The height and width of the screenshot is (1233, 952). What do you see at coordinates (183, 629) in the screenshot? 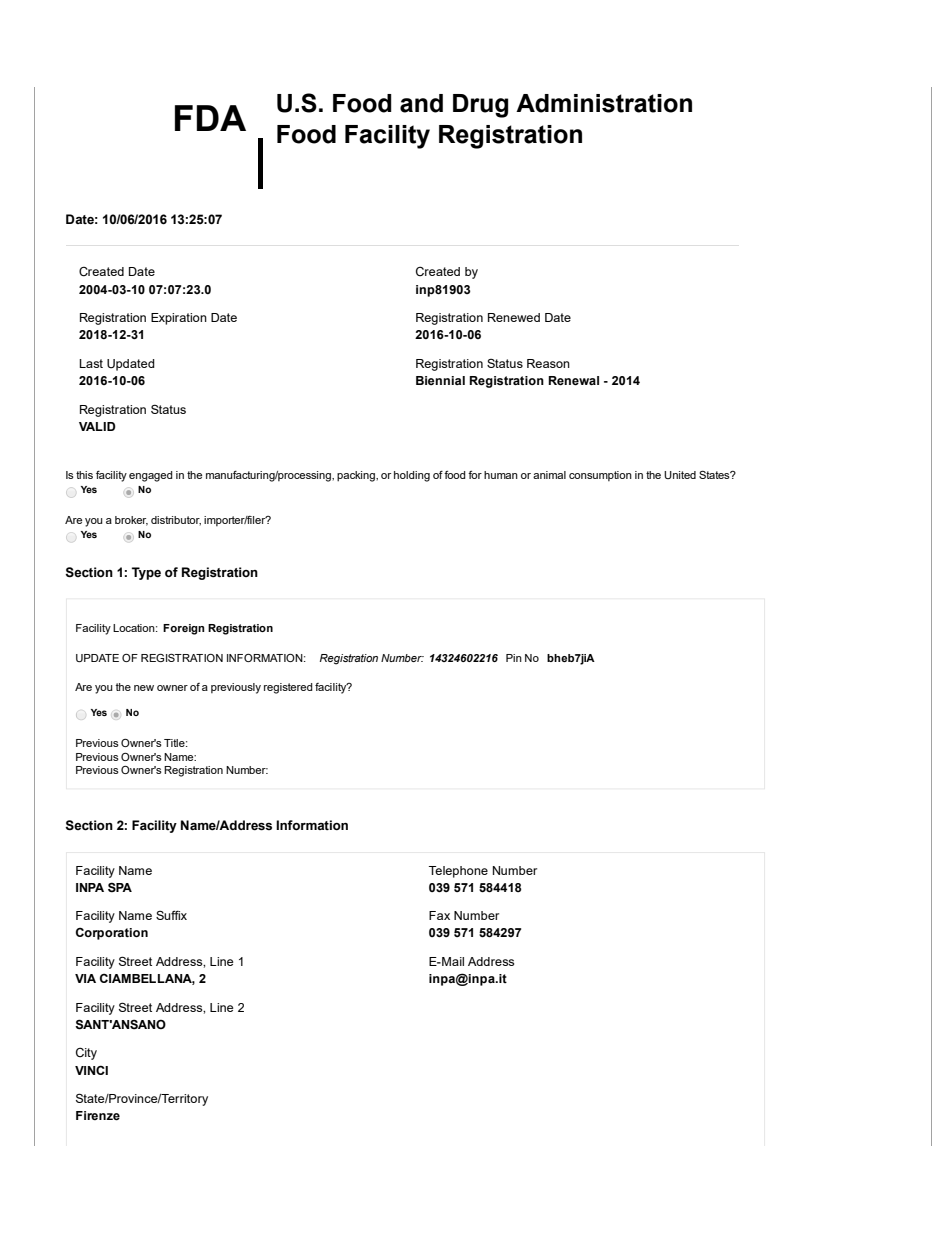
I see `Foreign` at bounding box center [183, 629].
